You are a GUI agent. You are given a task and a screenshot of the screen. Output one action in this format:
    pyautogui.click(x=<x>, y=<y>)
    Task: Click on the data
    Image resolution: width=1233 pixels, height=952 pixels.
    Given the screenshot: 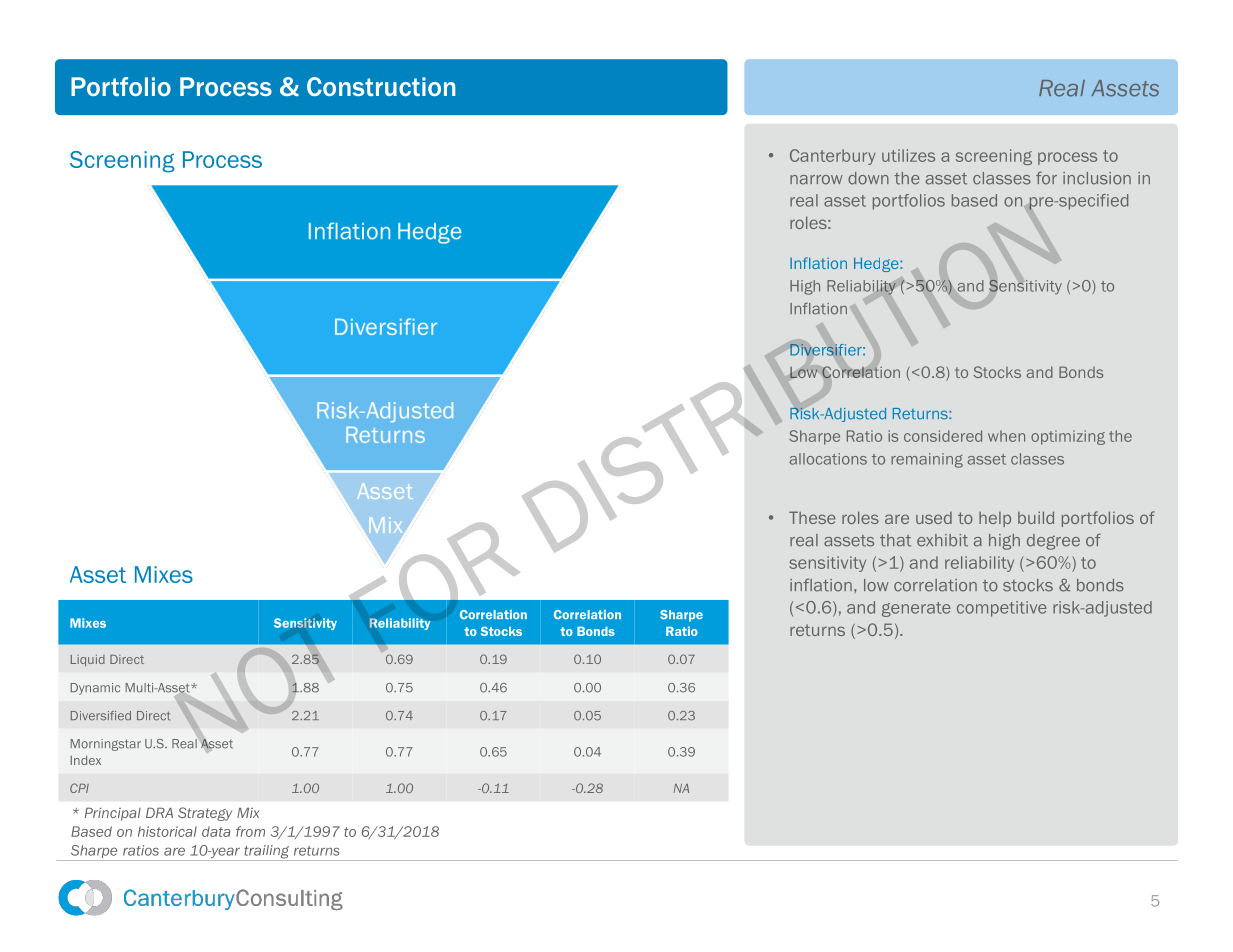 What is the action you would take?
    pyautogui.click(x=216, y=831)
